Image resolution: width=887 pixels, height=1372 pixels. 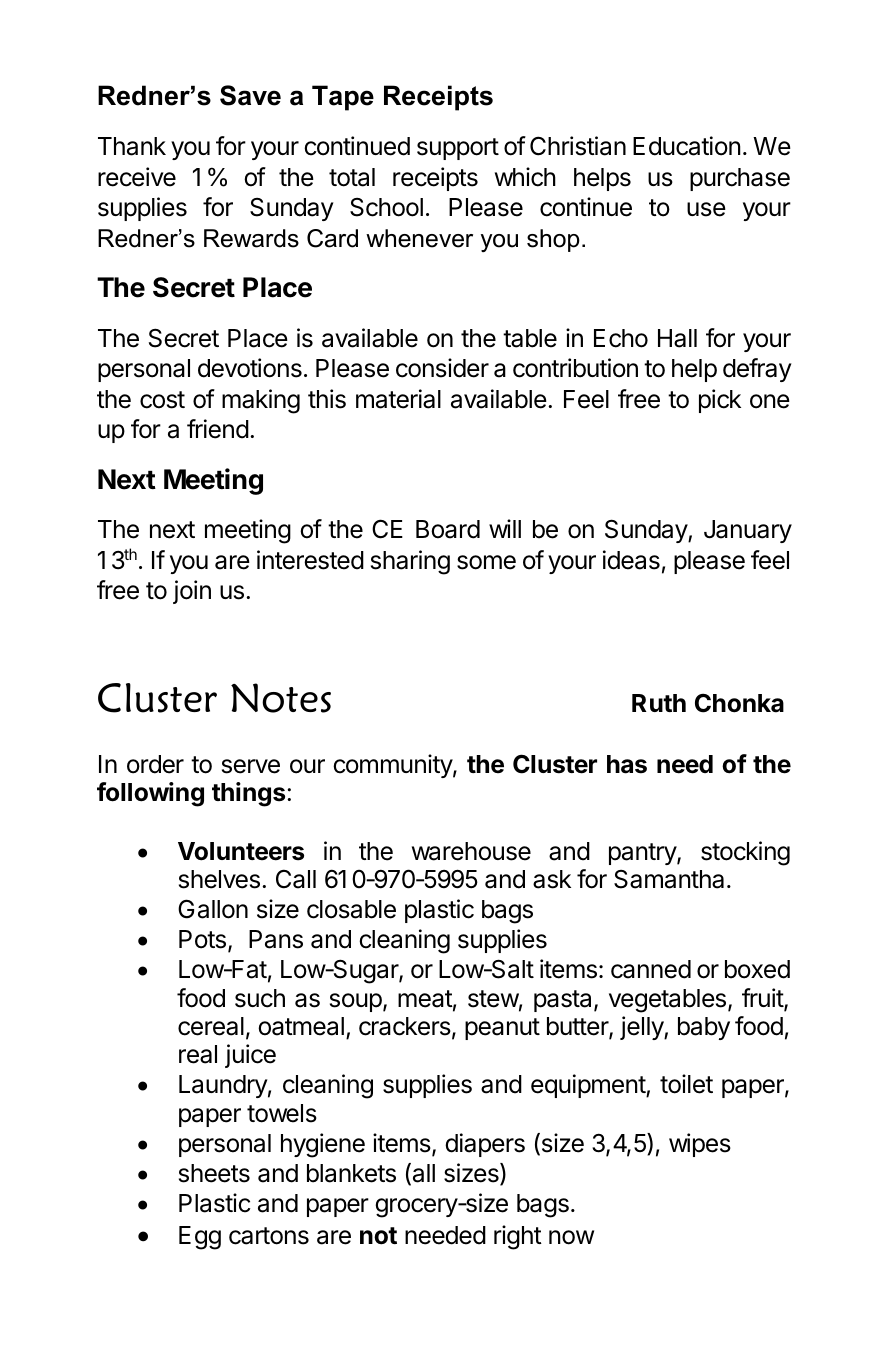 What do you see at coordinates (485, 1145) in the screenshot?
I see `diapers` at bounding box center [485, 1145].
